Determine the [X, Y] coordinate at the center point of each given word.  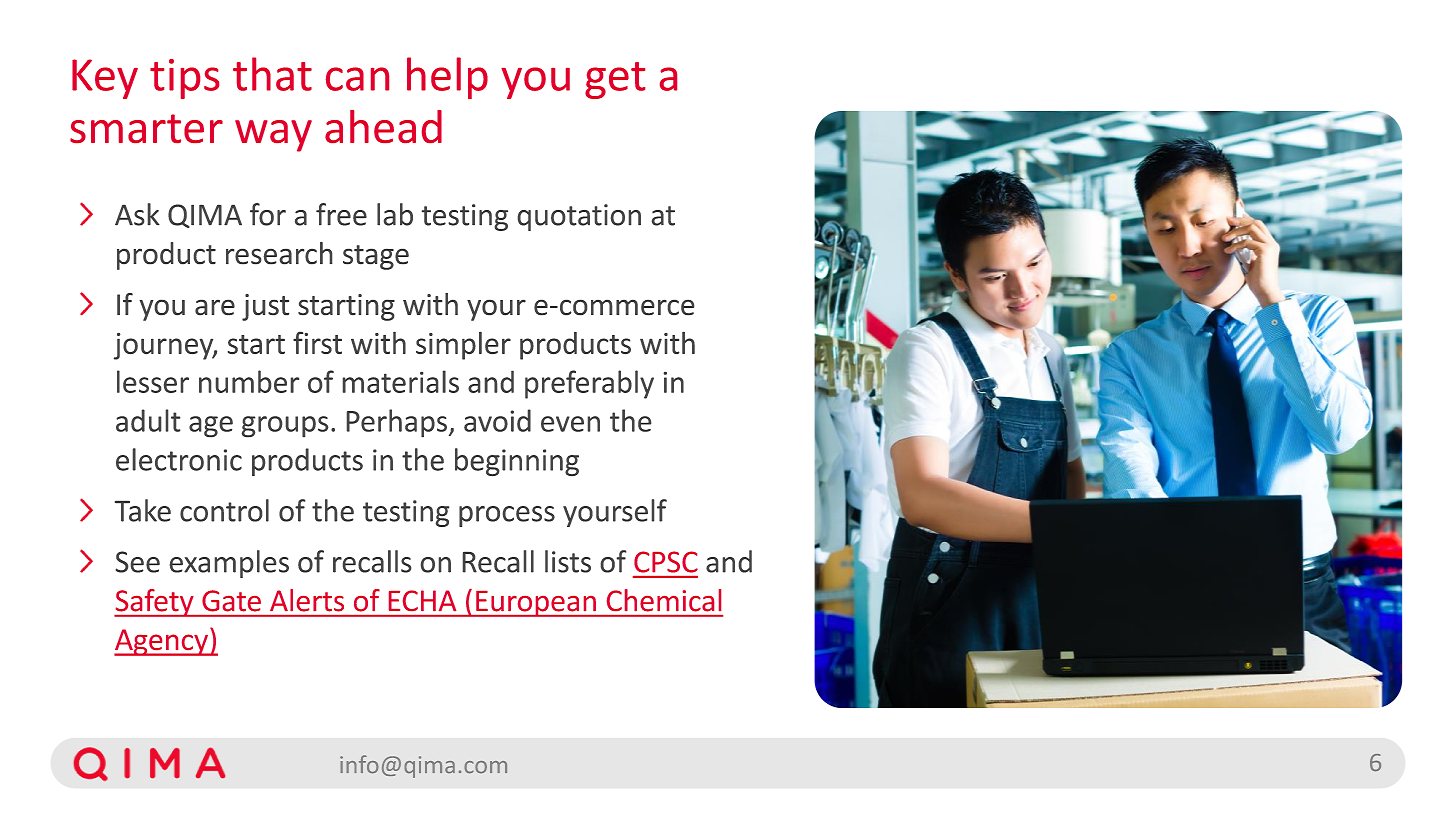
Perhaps [397, 423]
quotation [579, 217]
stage [376, 257]
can [357, 79]
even [570, 424]
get [615, 80]
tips [184, 79]
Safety [155, 603]
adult [148, 420]
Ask [137, 214]
